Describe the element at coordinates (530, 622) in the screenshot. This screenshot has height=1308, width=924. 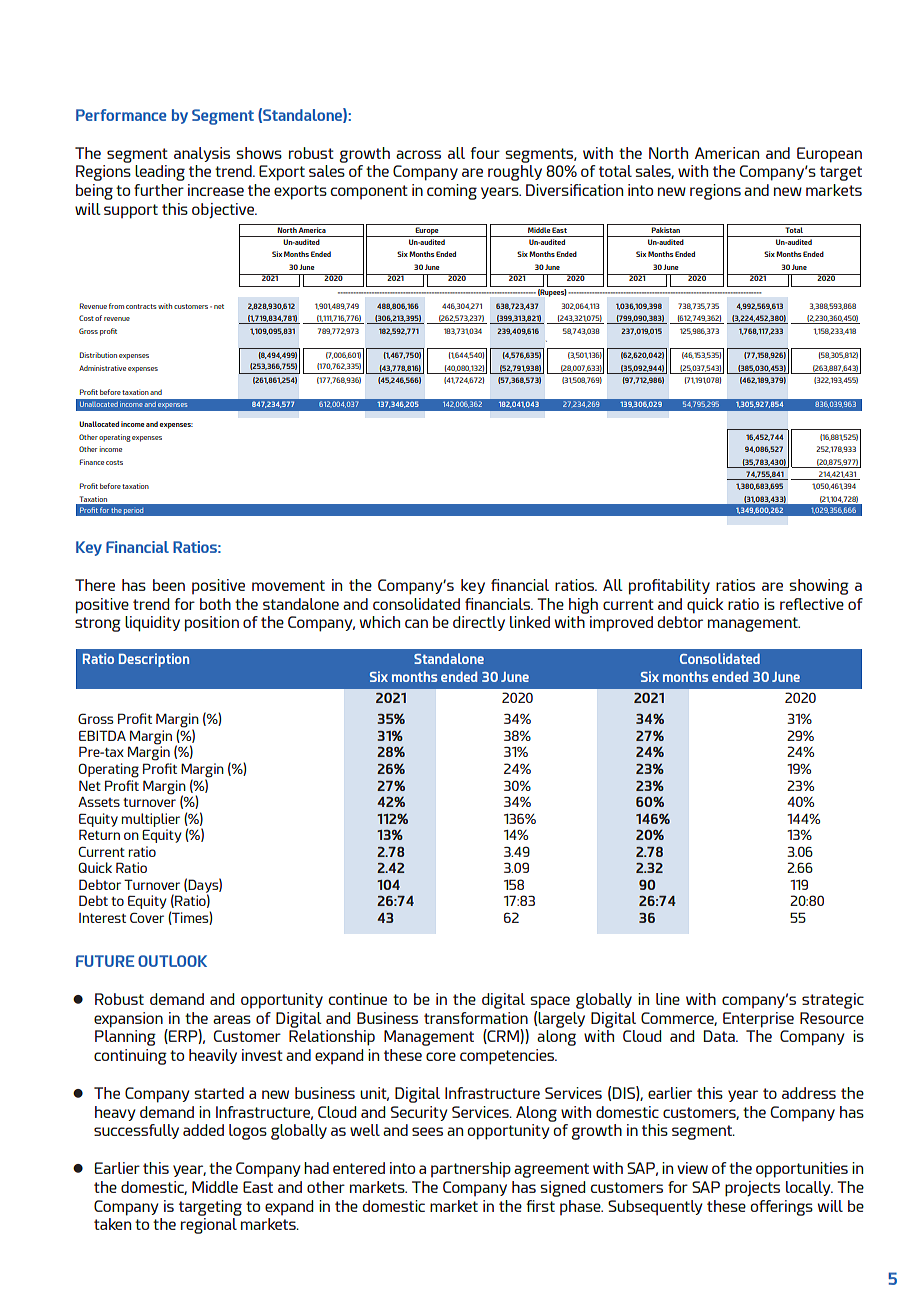
I see `linked` at that location.
